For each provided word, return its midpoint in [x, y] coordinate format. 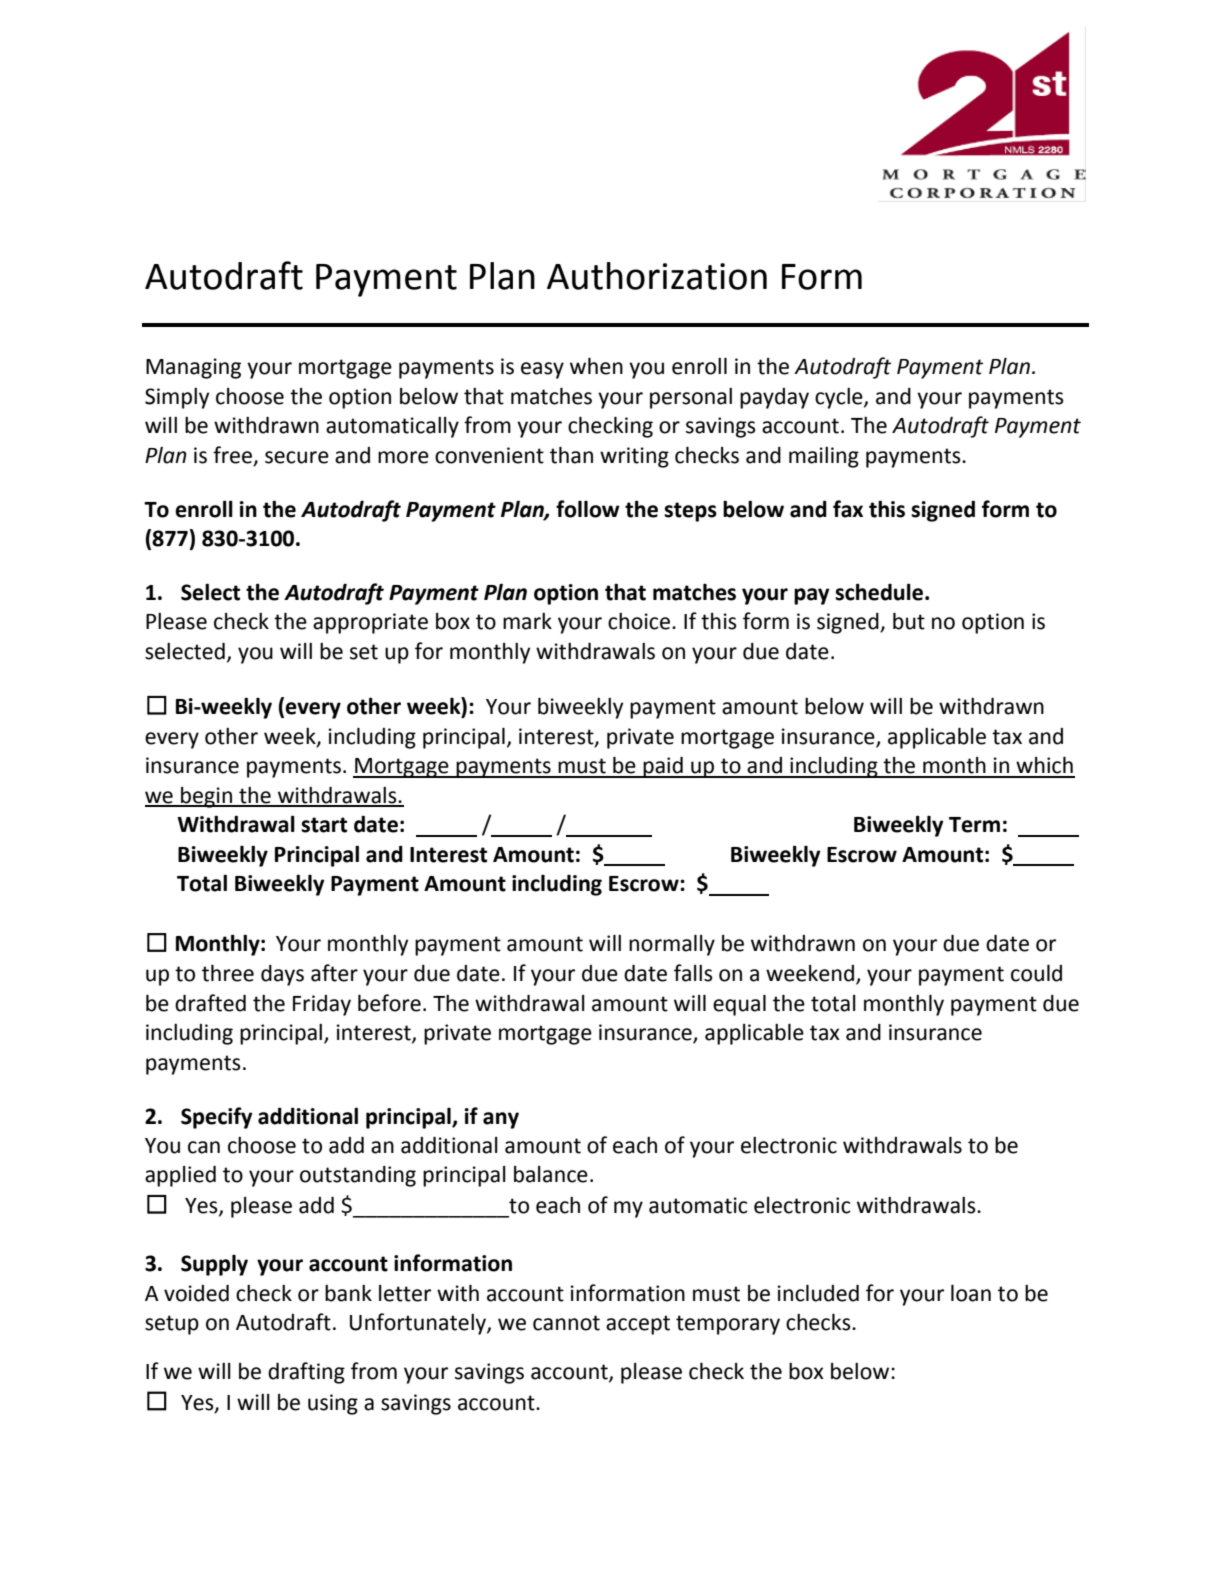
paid [663, 767]
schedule [879, 592]
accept [638, 1325]
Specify [217, 1118]
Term [974, 825]
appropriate [370, 623]
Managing [193, 368]
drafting [306, 1373]
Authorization [657, 276]
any [501, 1120]
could [1036, 973]
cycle [840, 398]
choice [640, 621]
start [324, 825]
